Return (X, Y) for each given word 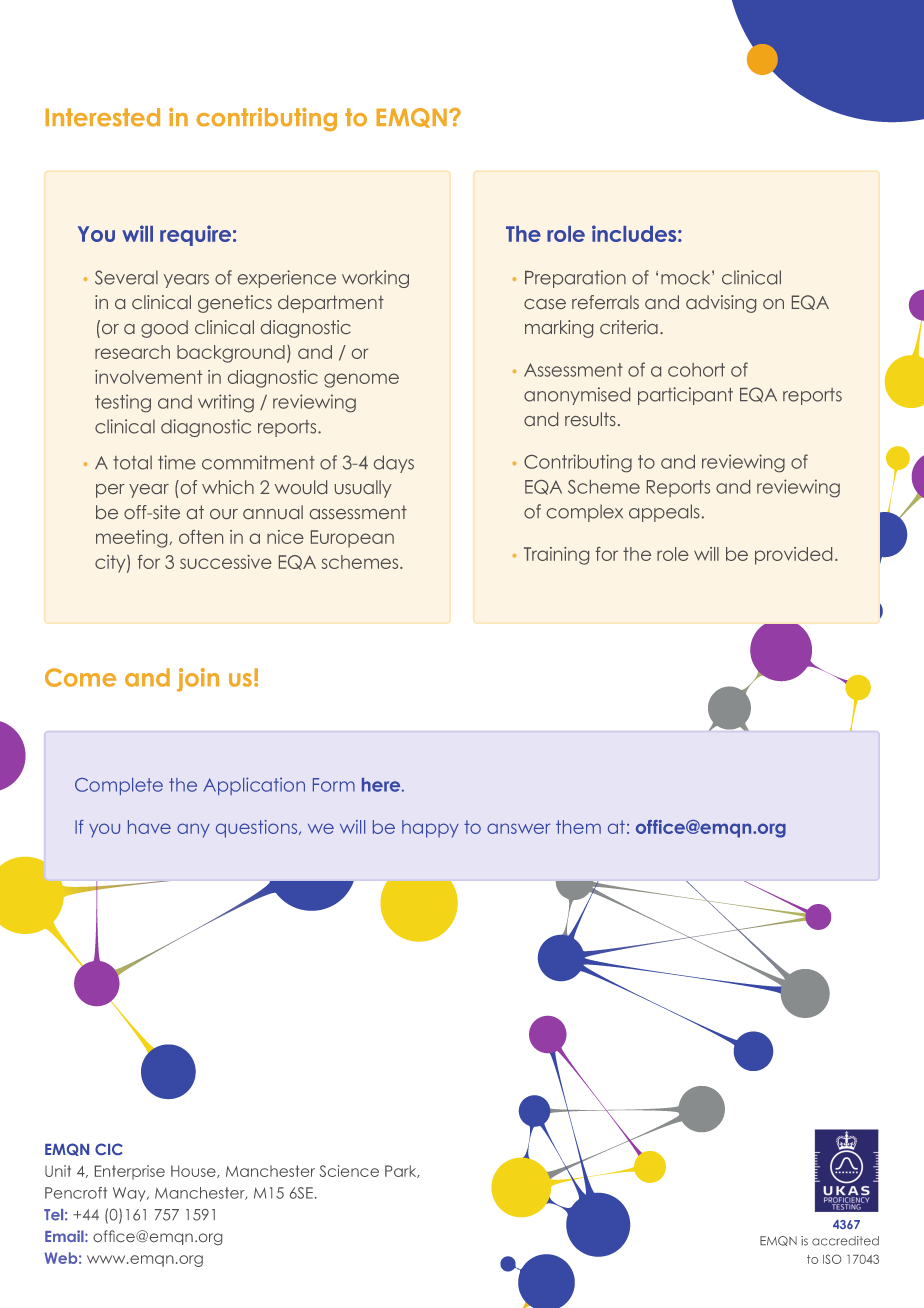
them (578, 827)
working (375, 279)
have (149, 827)
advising (721, 304)
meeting (133, 539)
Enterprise (130, 1172)
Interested (102, 117)
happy (430, 829)
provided (793, 556)
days (394, 464)
